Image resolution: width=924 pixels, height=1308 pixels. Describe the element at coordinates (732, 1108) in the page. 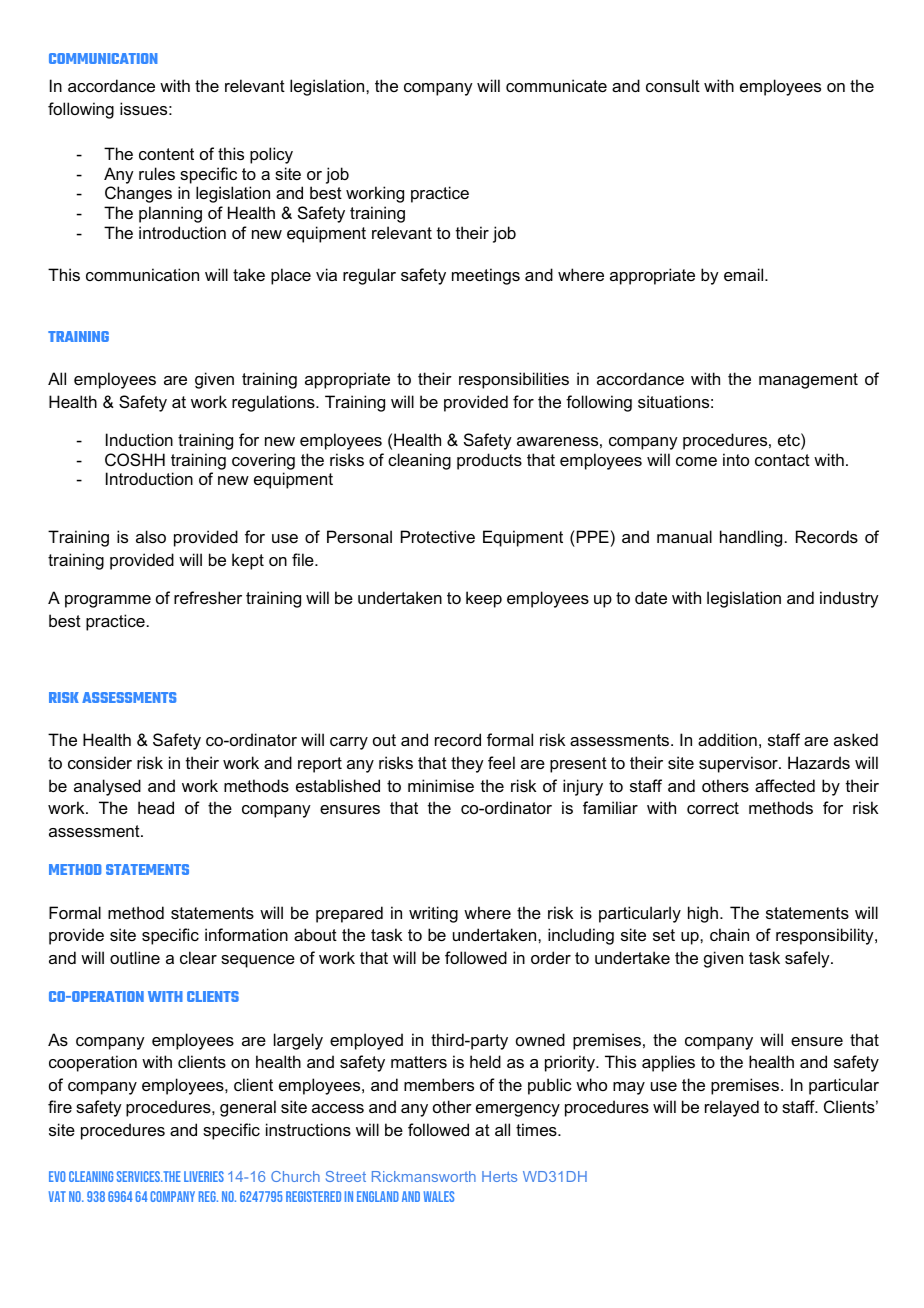

I see `relayed` at that location.
